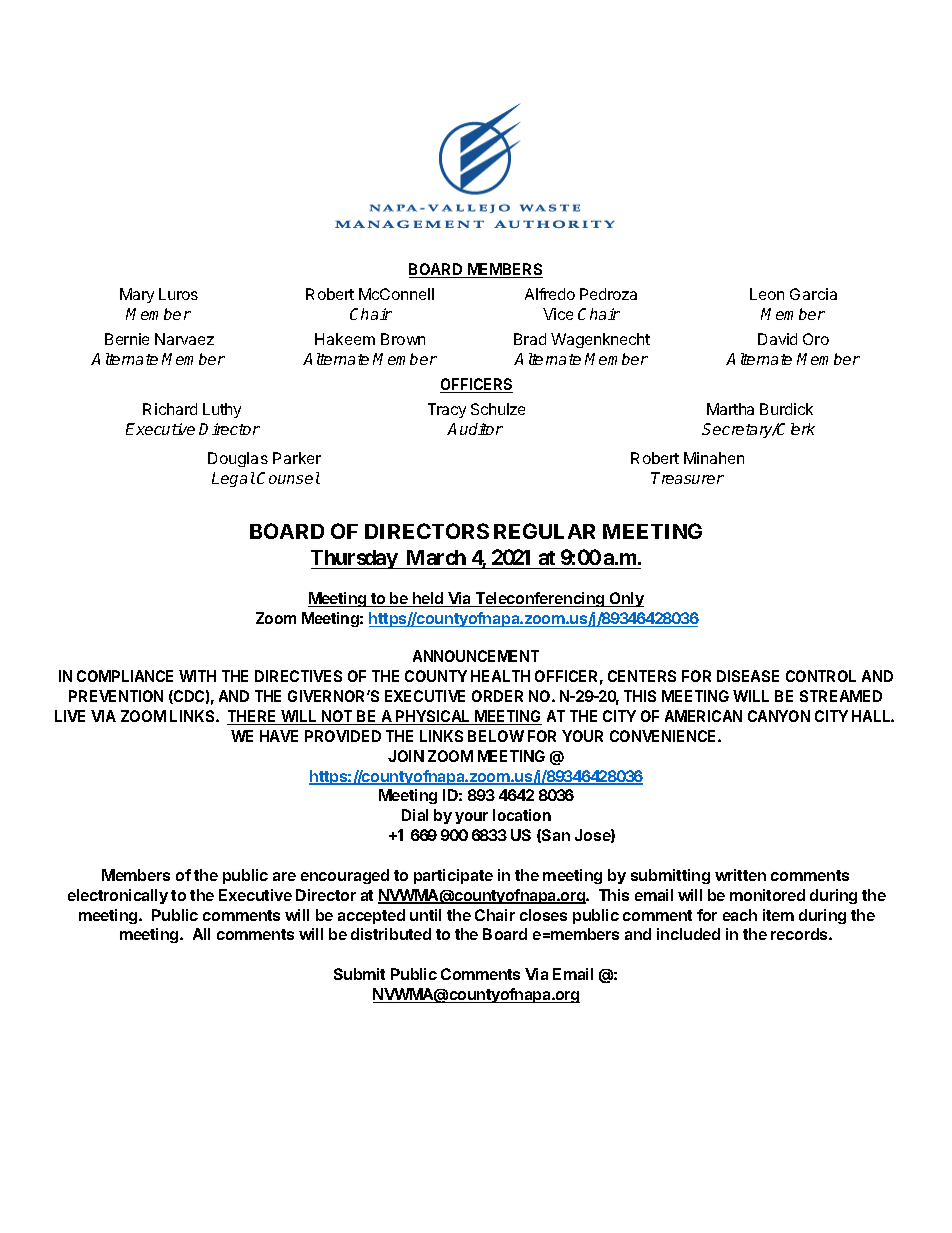 Image resolution: width=952 pixels, height=1233 pixels. Describe the element at coordinates (118, 896) in the screenshot. I see `electronically` at that location.
